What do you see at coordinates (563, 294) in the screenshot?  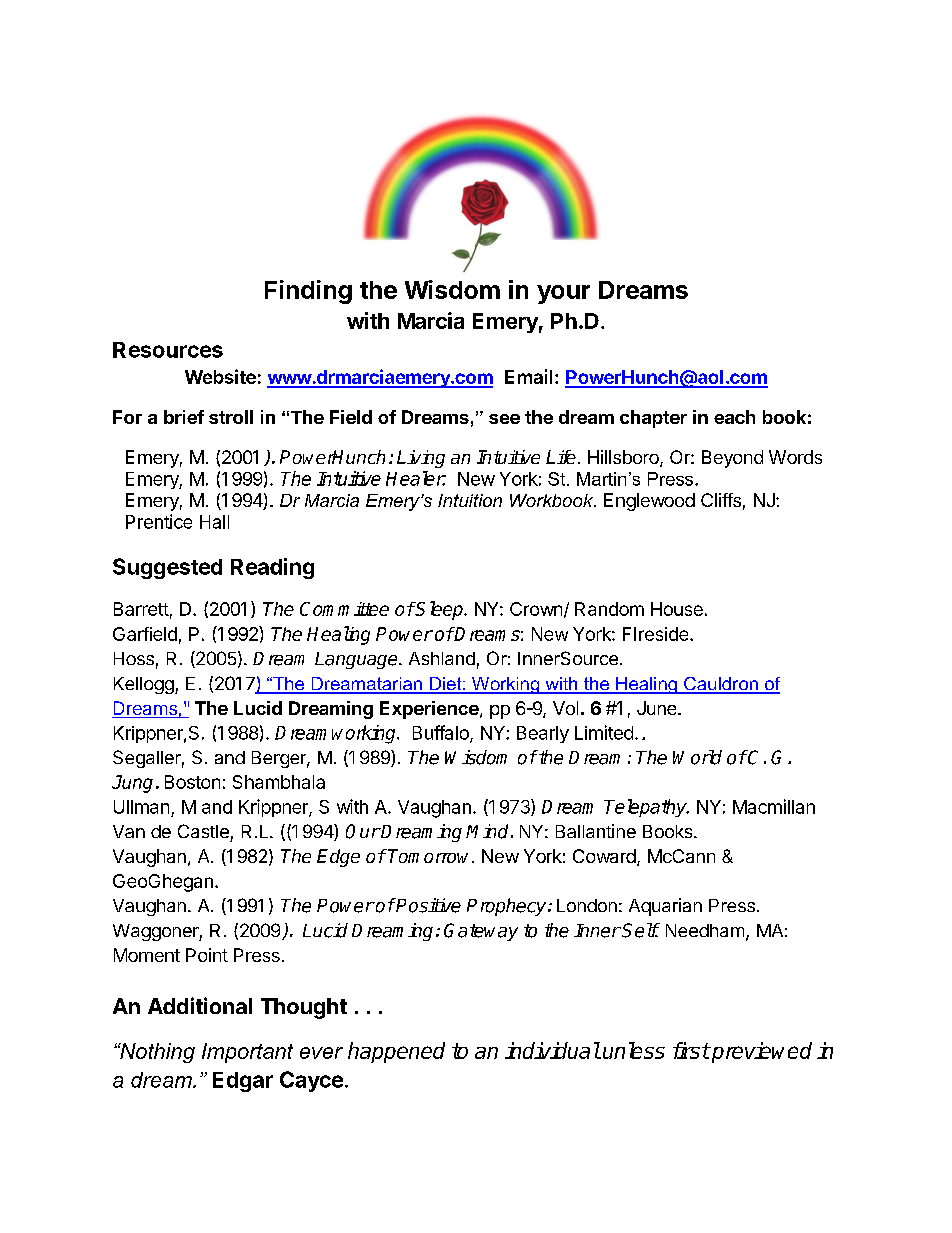 I see `your` at bounding box center [563, 294].
